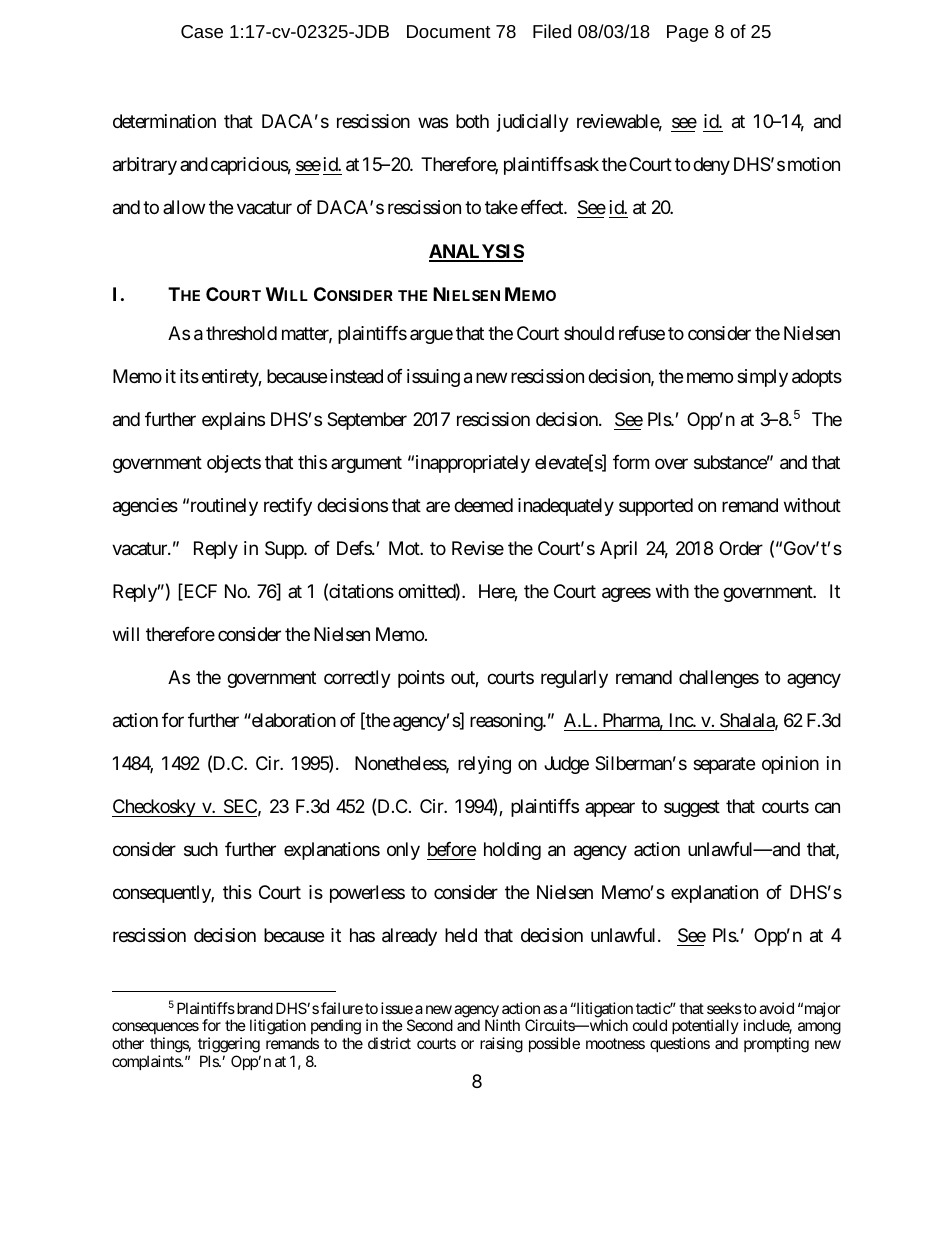 This image has height=1233, width=952. Describe the element at coordinates (433, 378) in the image. I see `issuing` at that location.
